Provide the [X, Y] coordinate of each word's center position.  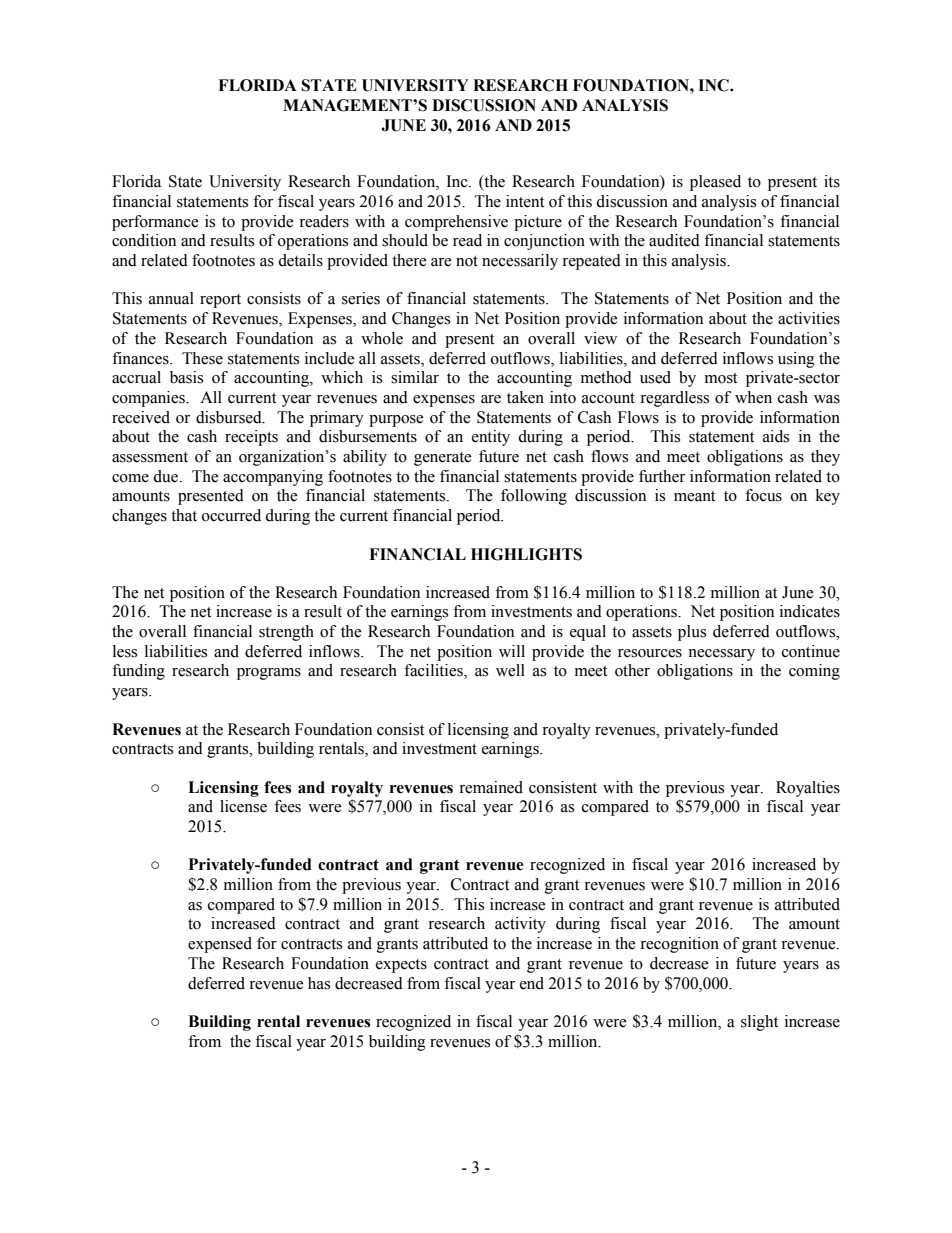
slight [759, 1023]
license [243, 806]
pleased [715, 183]
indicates [810, 611]
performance [155, 223]
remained [491, 787]
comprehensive [456, 223]
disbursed [230, 417]
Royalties [808, 789]
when [753, 397]
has [319, 983]
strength [286, 633]
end [532, 983]
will [512, 651]
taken [525, 397]
